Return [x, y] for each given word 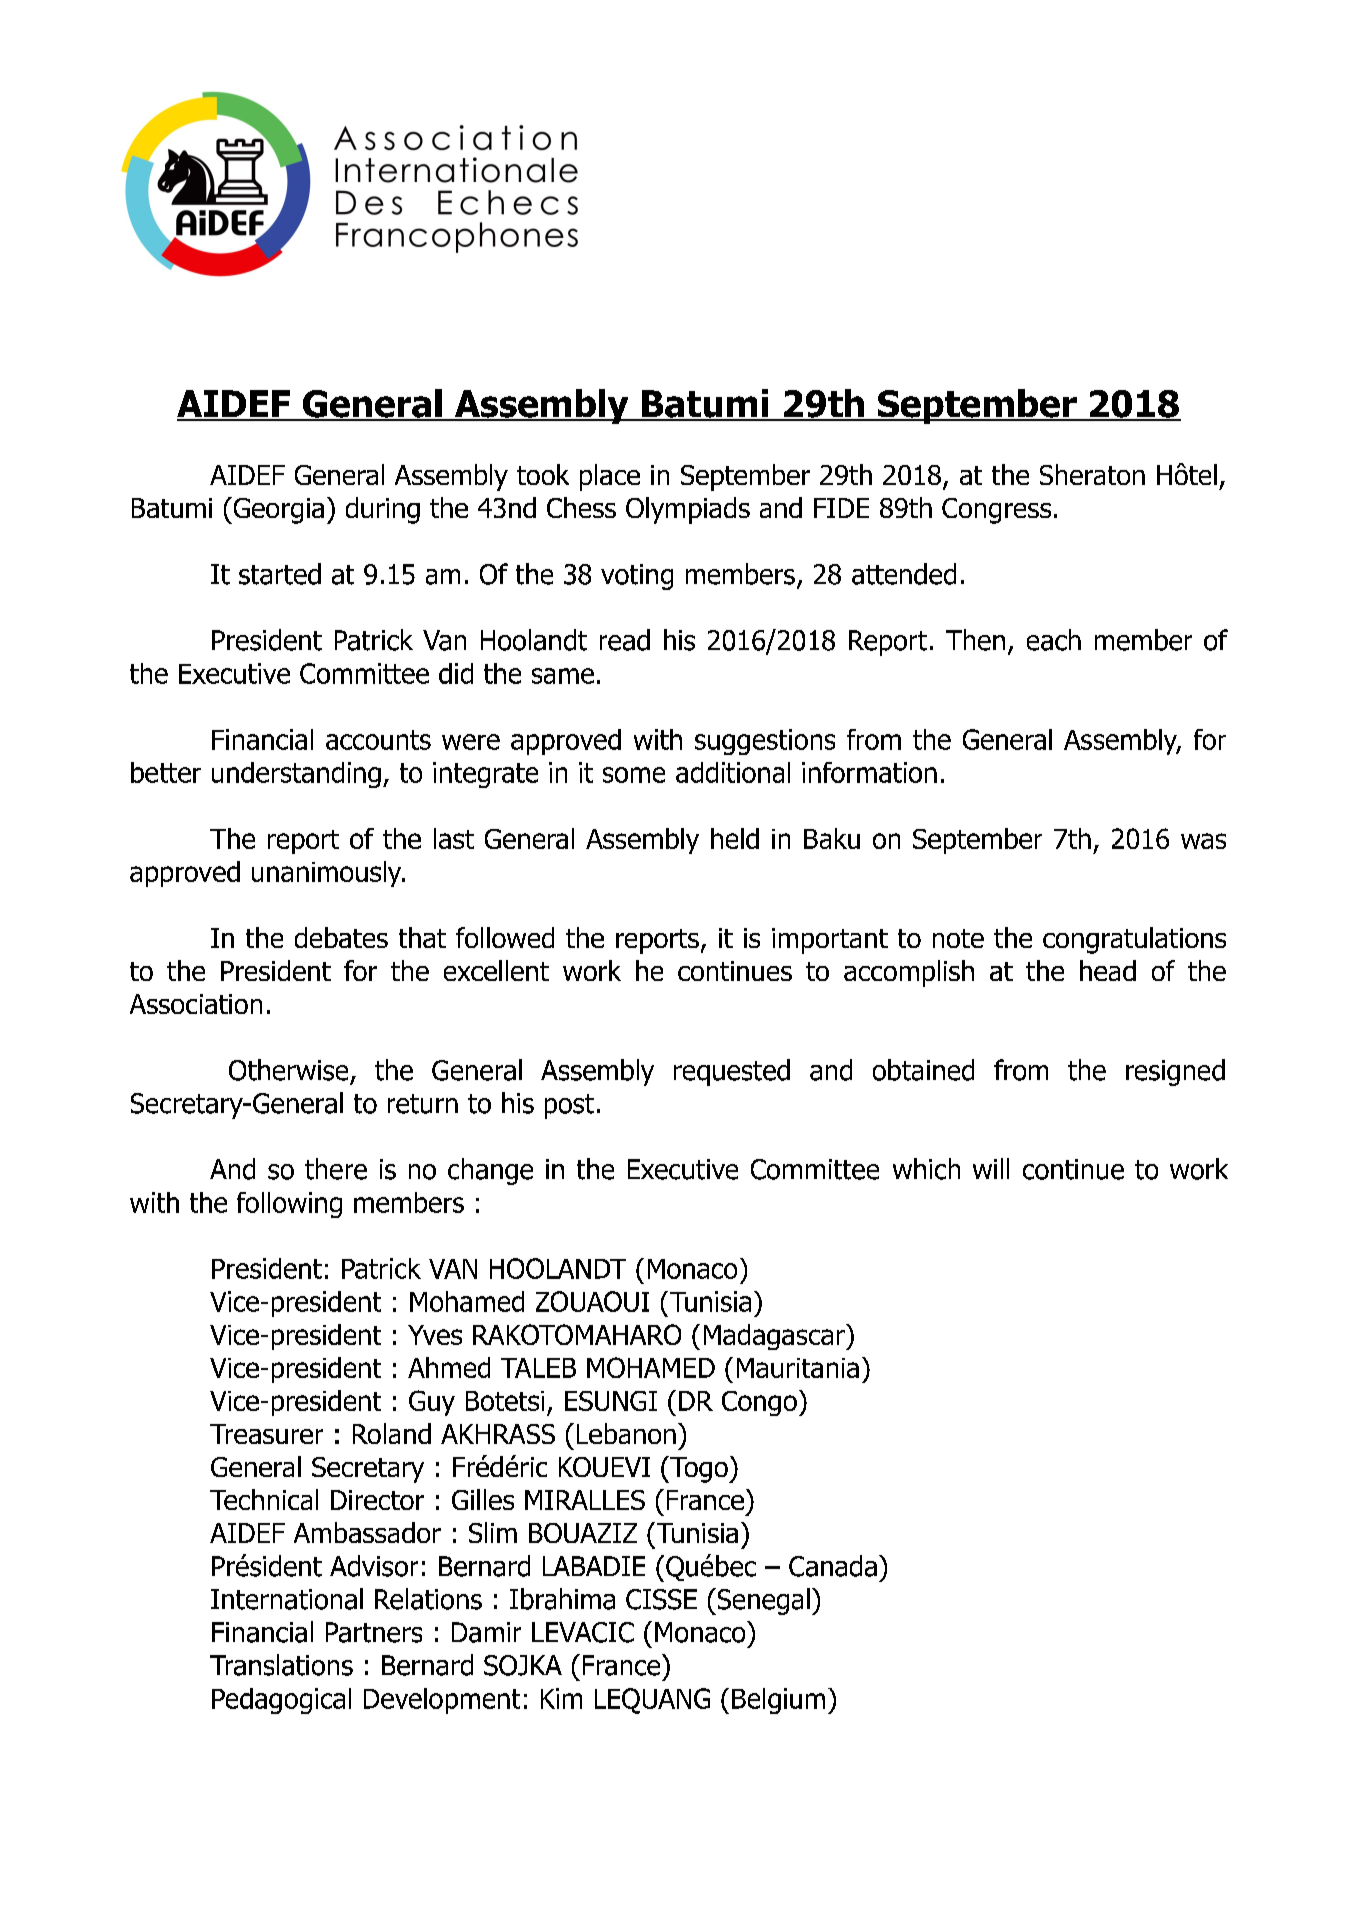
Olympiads [688, 510]
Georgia [277, 510]
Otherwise [288, 1070]
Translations [281, 1665]
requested [732, 1072]
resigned [1175, 1072]
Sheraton [1092, 474]
